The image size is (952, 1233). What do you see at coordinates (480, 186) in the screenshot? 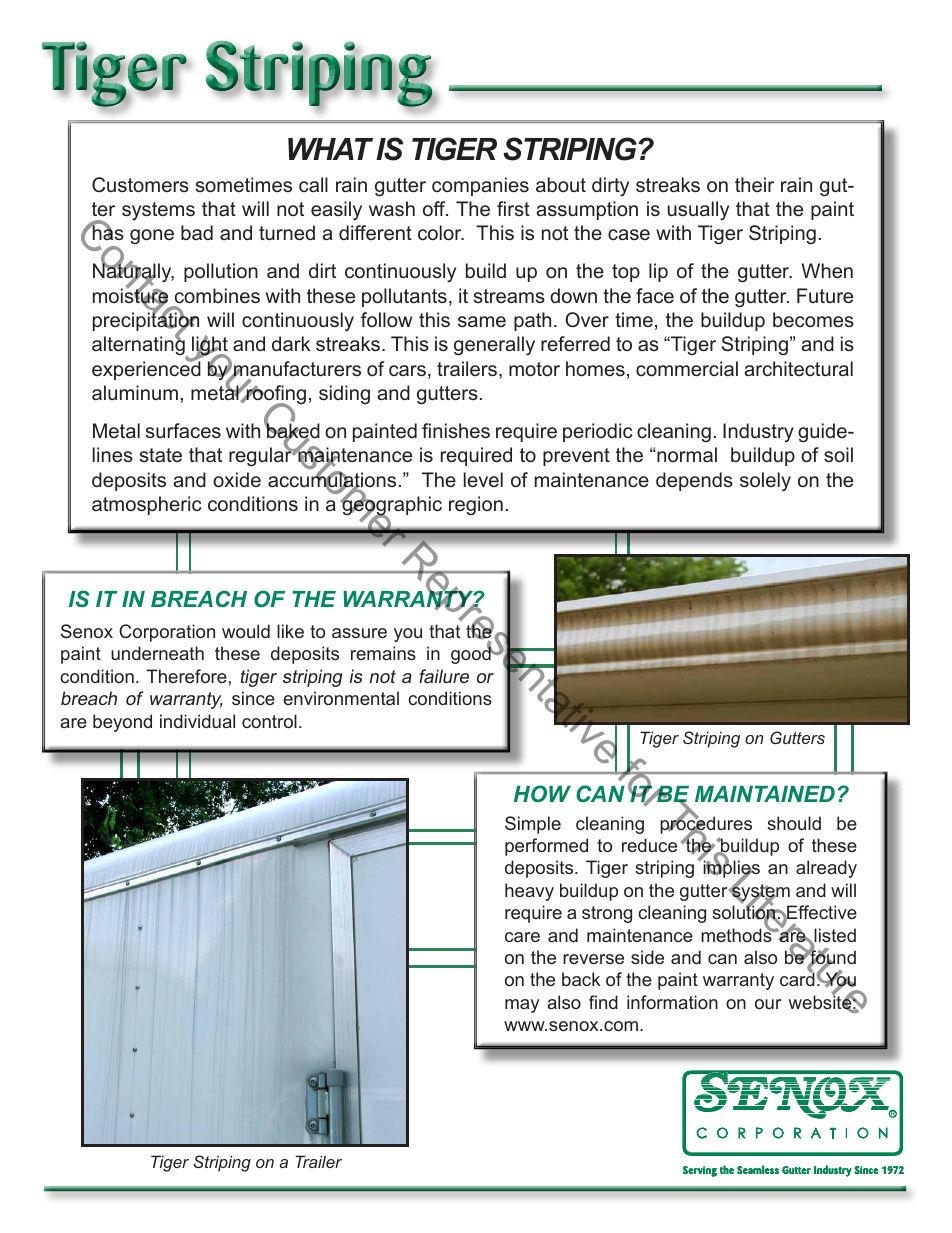
I see `companies` at bounding box center [480, 186].
